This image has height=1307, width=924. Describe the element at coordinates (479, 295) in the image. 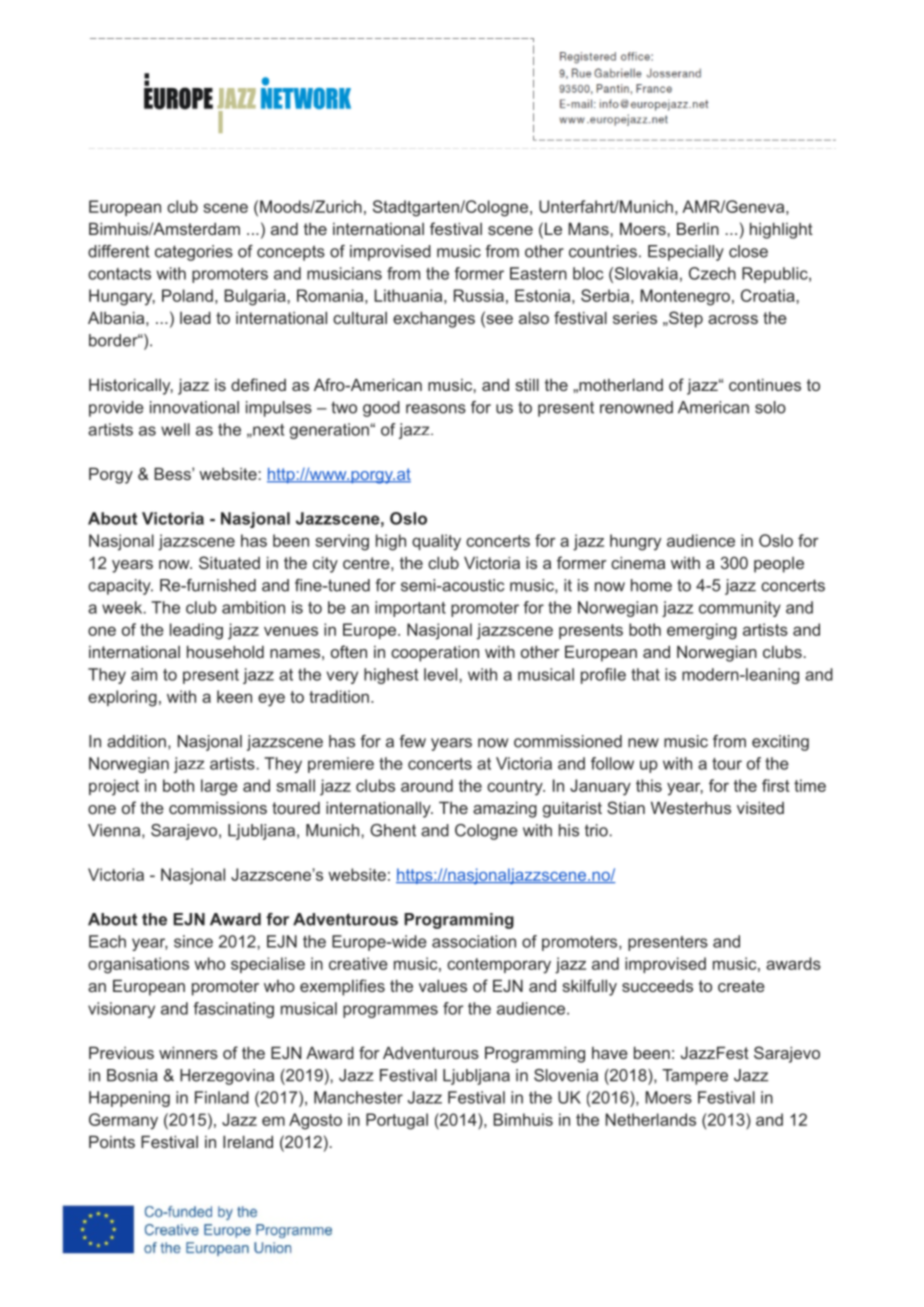

I see `Russia` at that location.
